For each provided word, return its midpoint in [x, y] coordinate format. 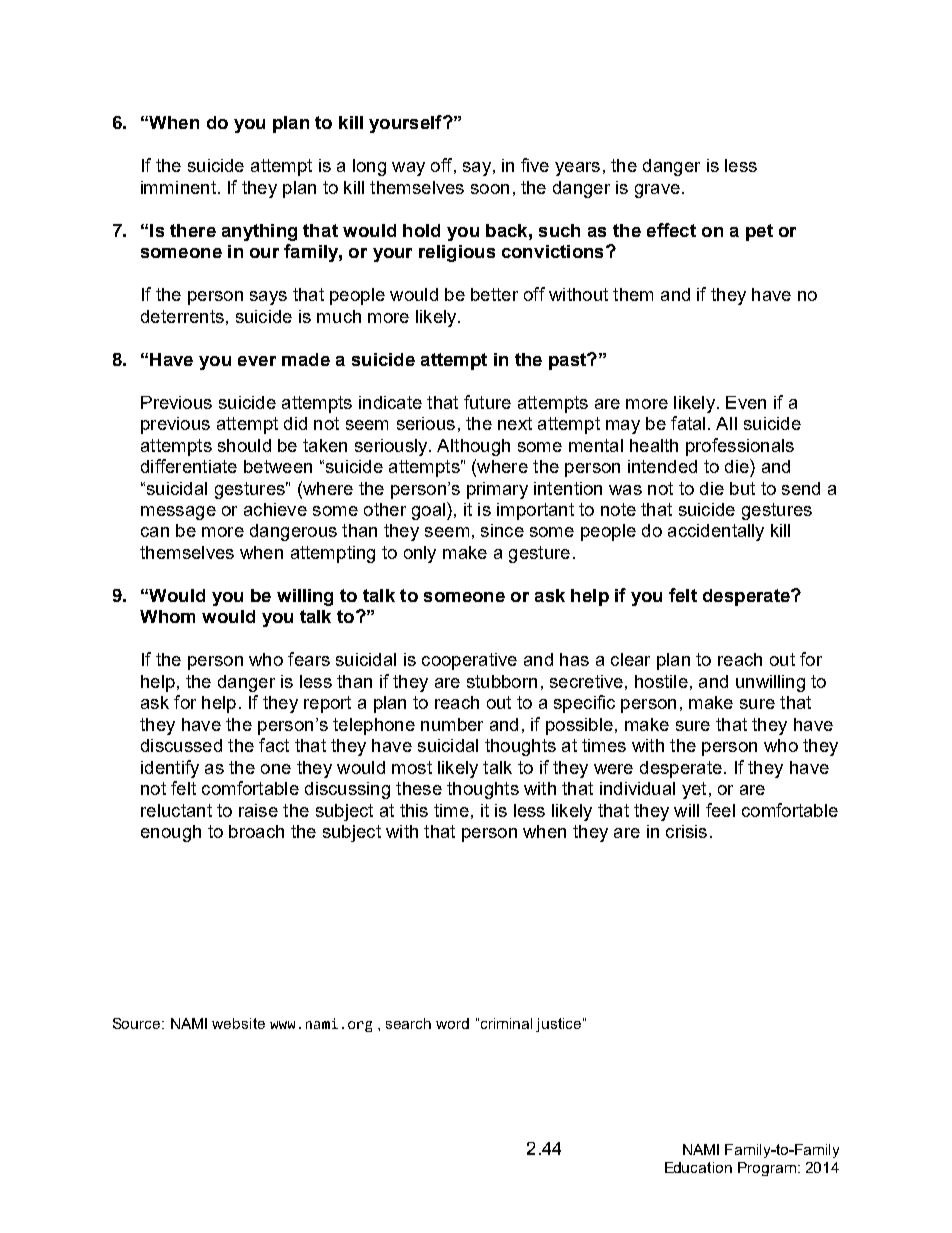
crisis [686, 831]
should [244, 445]
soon [490, 189]
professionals [740, 447]
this [414, 810]
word [452, 1023]
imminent [178, 187]
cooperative [469, 661]
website [238, 1023]
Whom [167, 616]
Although [473, 447]
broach [256, 831]
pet [759, 232]
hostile [661, 681]
